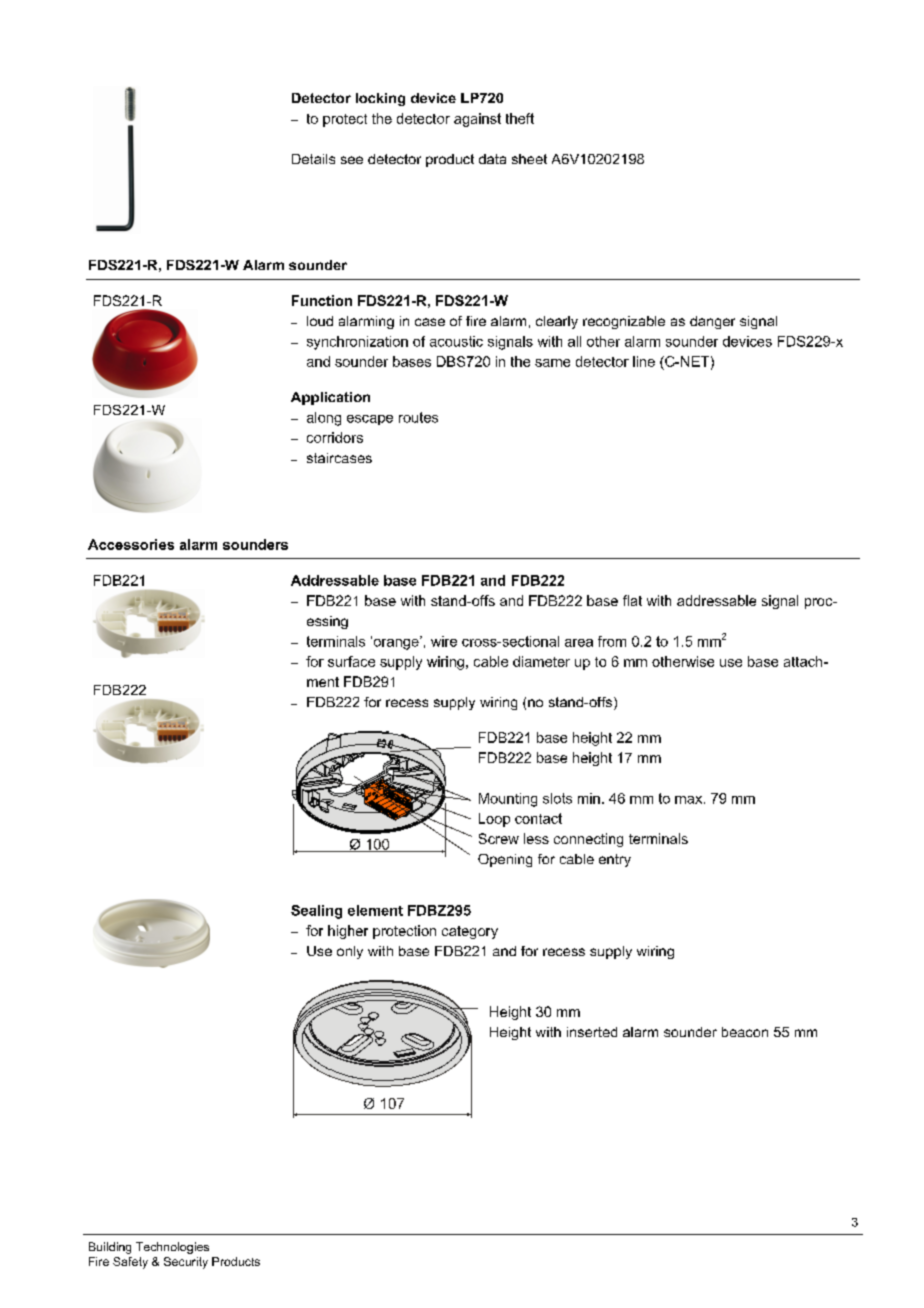 The width and height of the screenshot is (924, 1308). Describe the element at coordinates (313, 159) in the screenshot. I see `Details` at that location.
